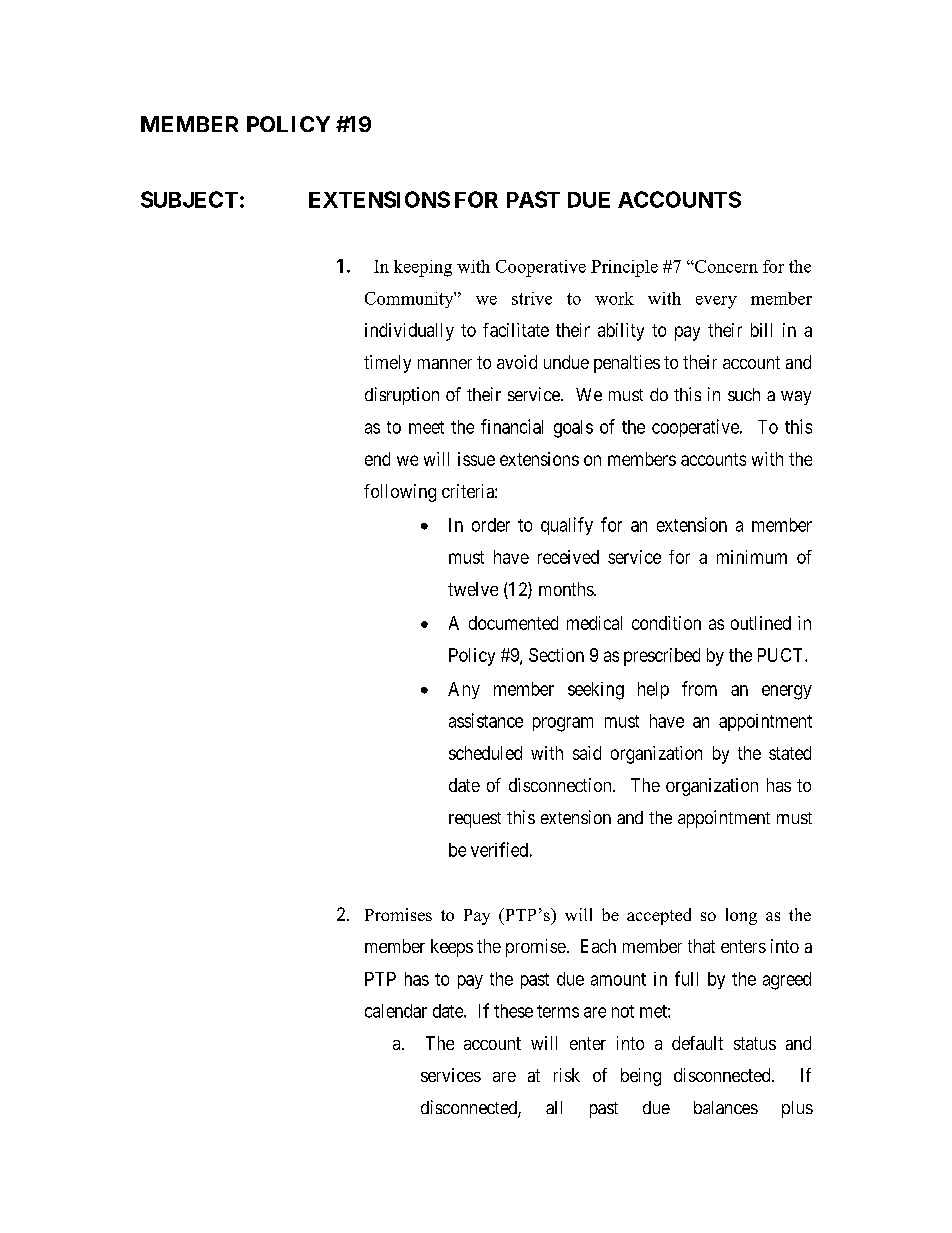 The image size is (952, 1233). I want to click on order, so click(491, 525).
